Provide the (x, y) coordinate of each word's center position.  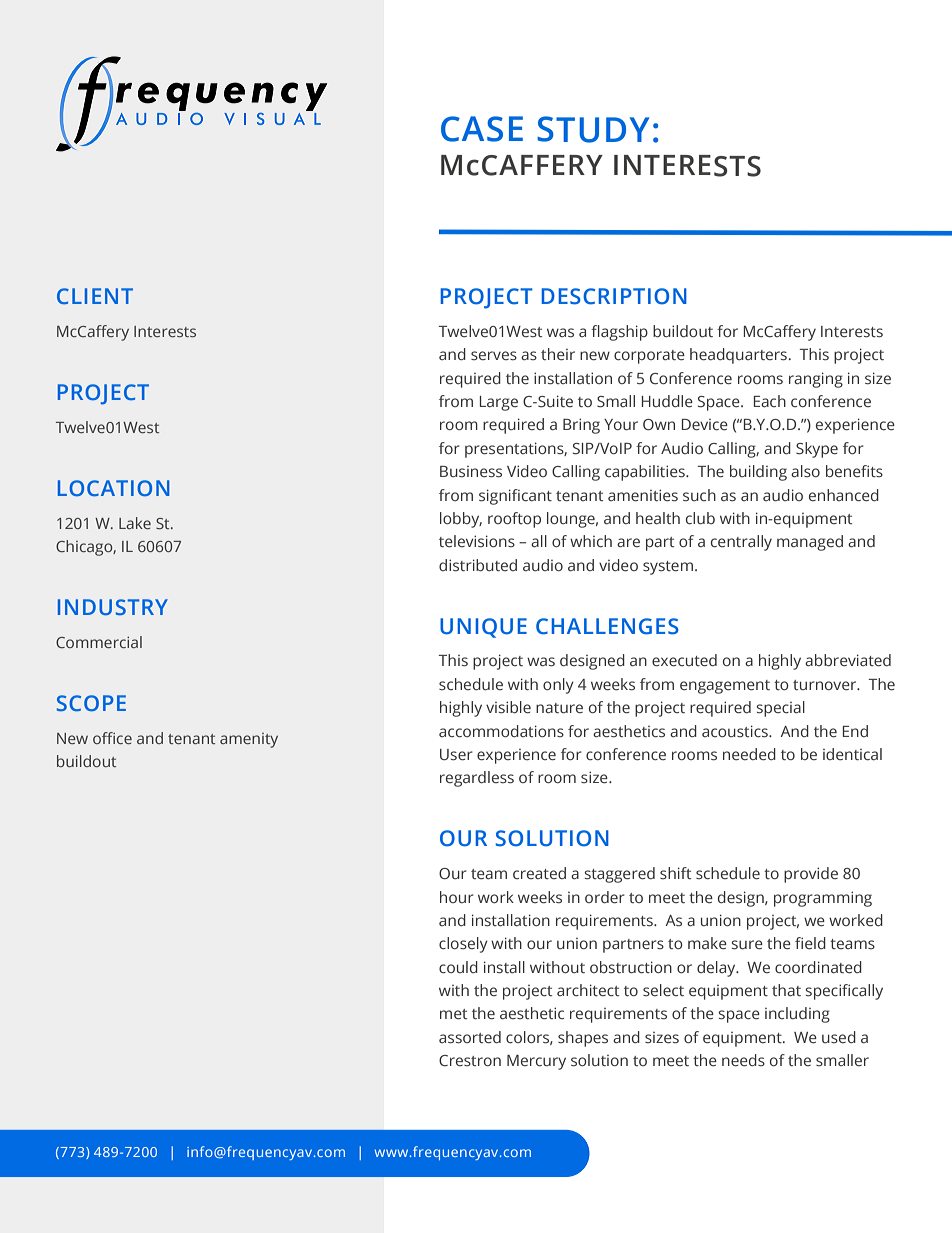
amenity (249, 740)
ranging (816, 380)
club (700, 518)
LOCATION (113, 488)
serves (494, 355)
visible (508, 707)
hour (457, 897)
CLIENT (95, 296)
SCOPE (91, 703)
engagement (725, 687)
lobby (461, 520)
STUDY (593, 129)
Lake (135, 523)
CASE (482, 129)
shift (675, 873)
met (453, 1014)
